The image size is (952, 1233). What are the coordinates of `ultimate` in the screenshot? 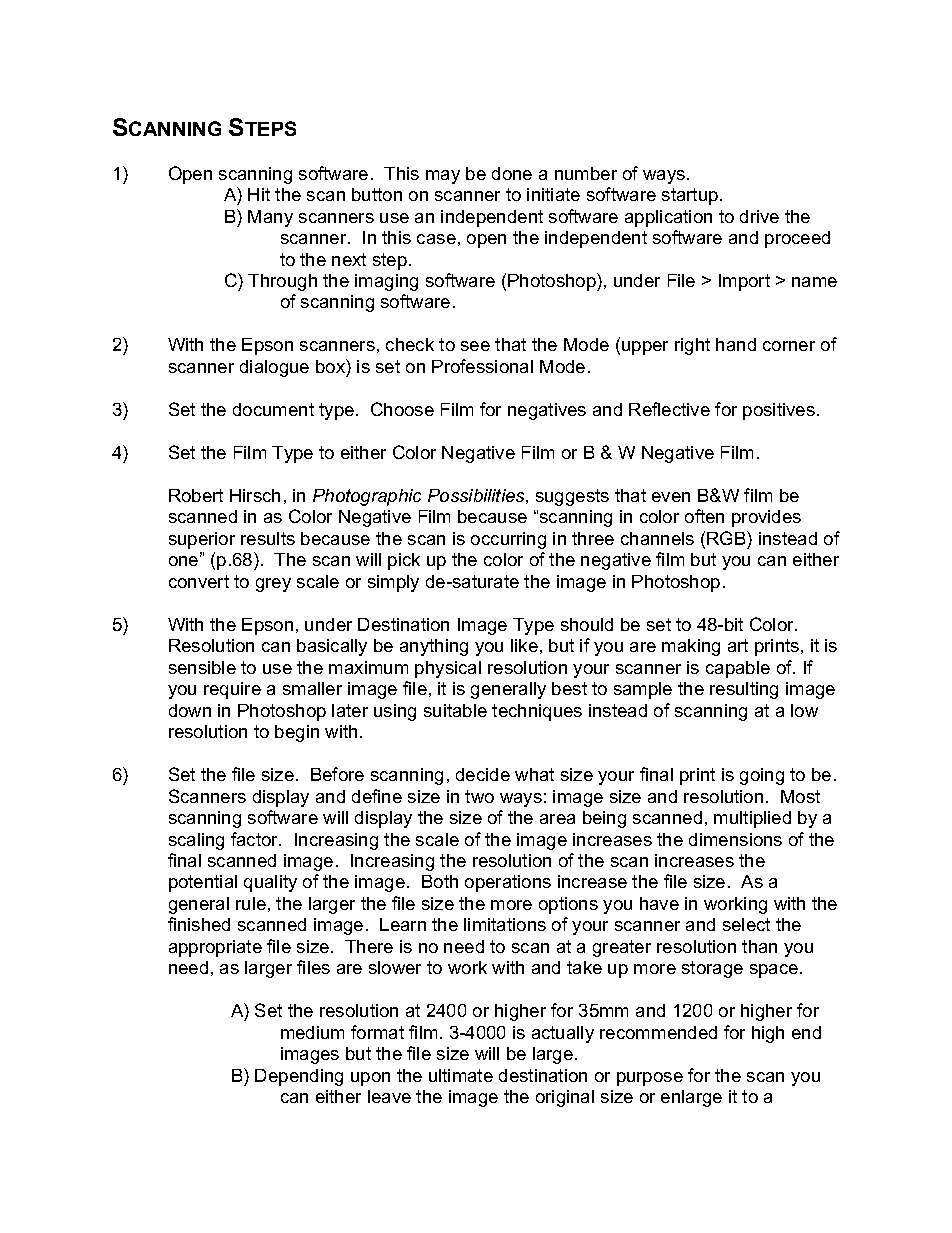 It's located at (461, 1075).
